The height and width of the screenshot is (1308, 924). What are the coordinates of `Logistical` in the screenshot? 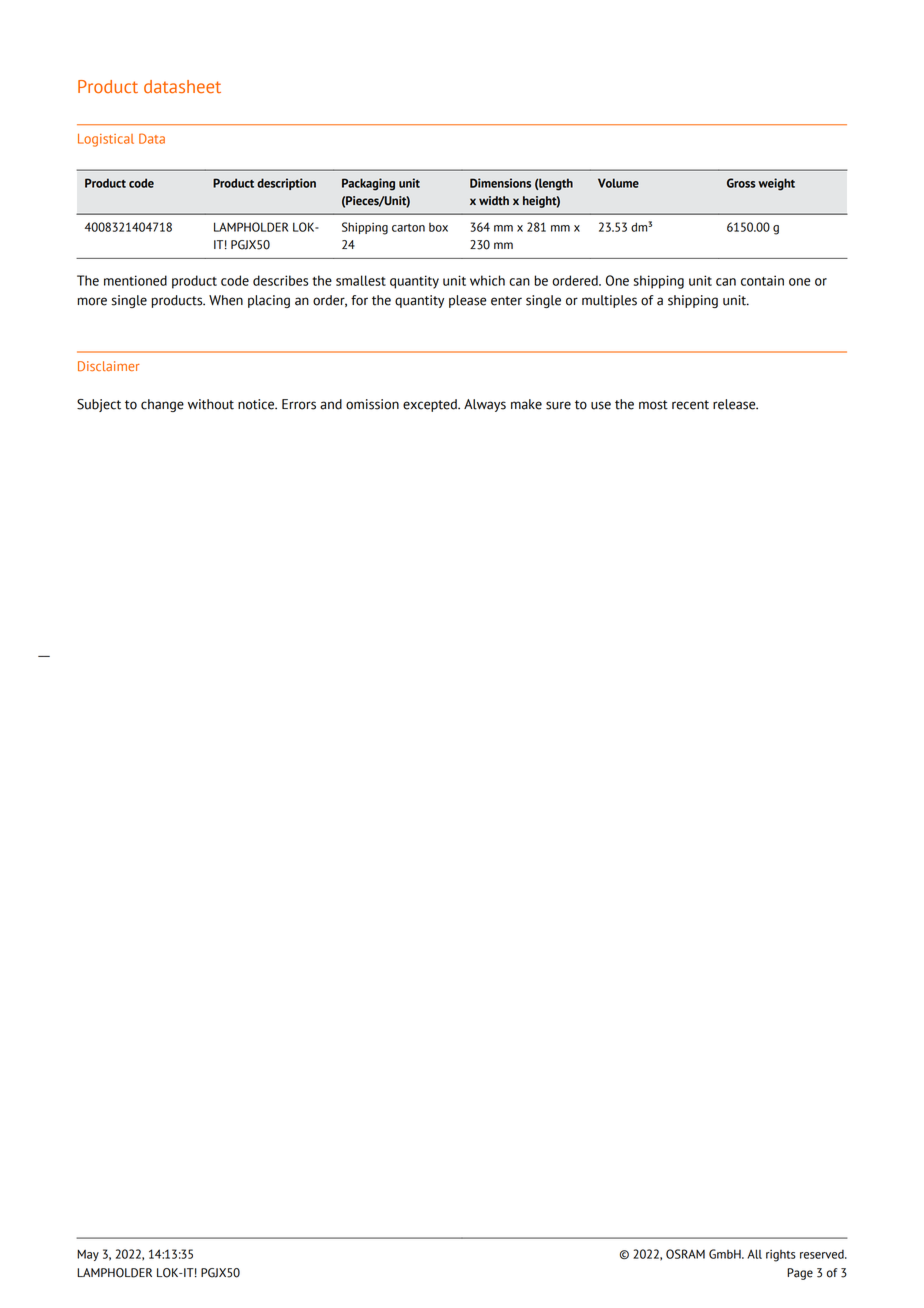 It's located at (106, 140).
